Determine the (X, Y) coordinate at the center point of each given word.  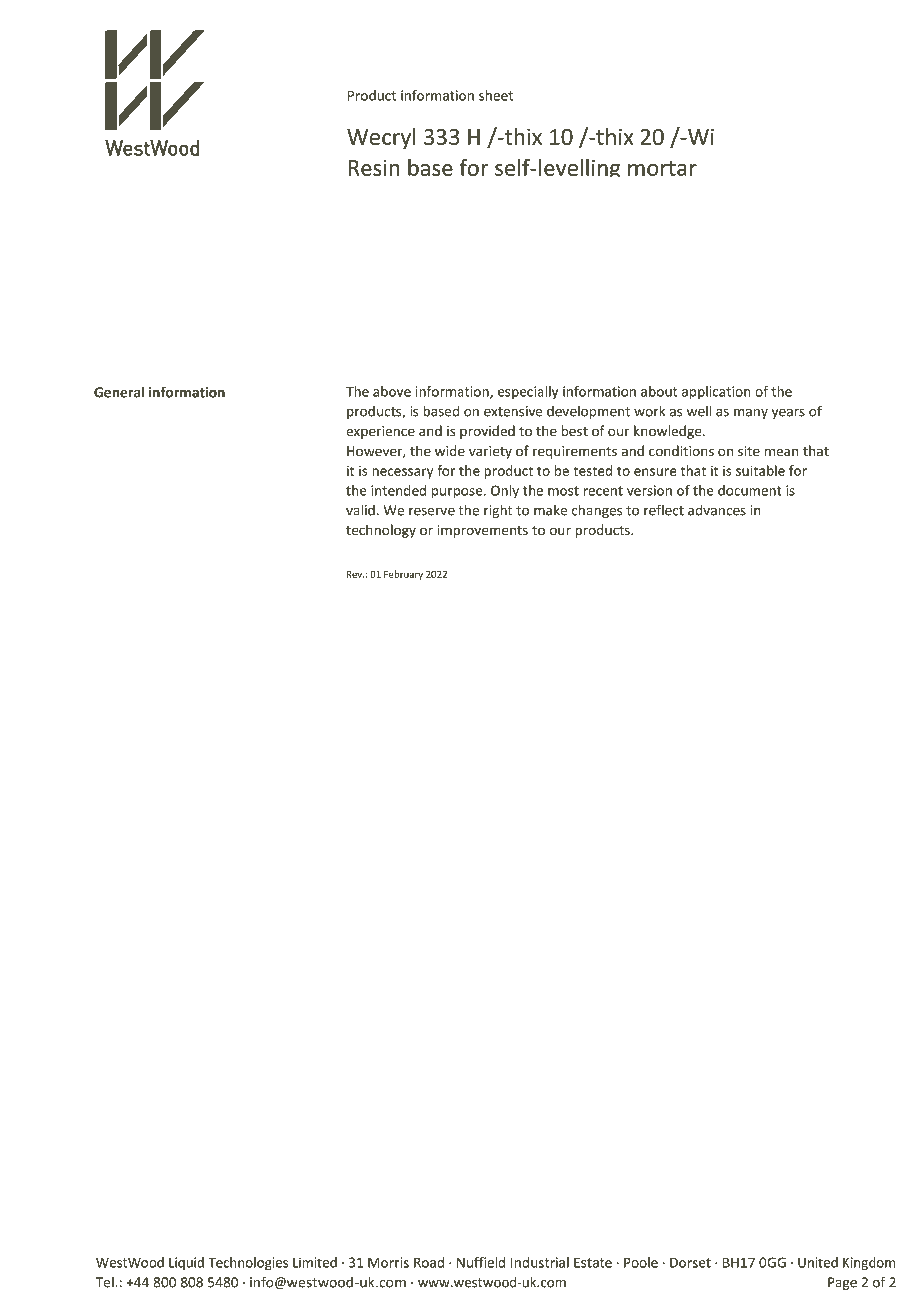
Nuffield (481, 1262)
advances (717, 510)
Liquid (186, 1263)
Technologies (248, 1264)
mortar (662, 168)
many (751, 414)
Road (429, 1262)
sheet (496, 95)
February (403, 575)
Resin (374, 167)
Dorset (690, 1262)
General (119, 392)
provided (487, 432)
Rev (355, 574)
